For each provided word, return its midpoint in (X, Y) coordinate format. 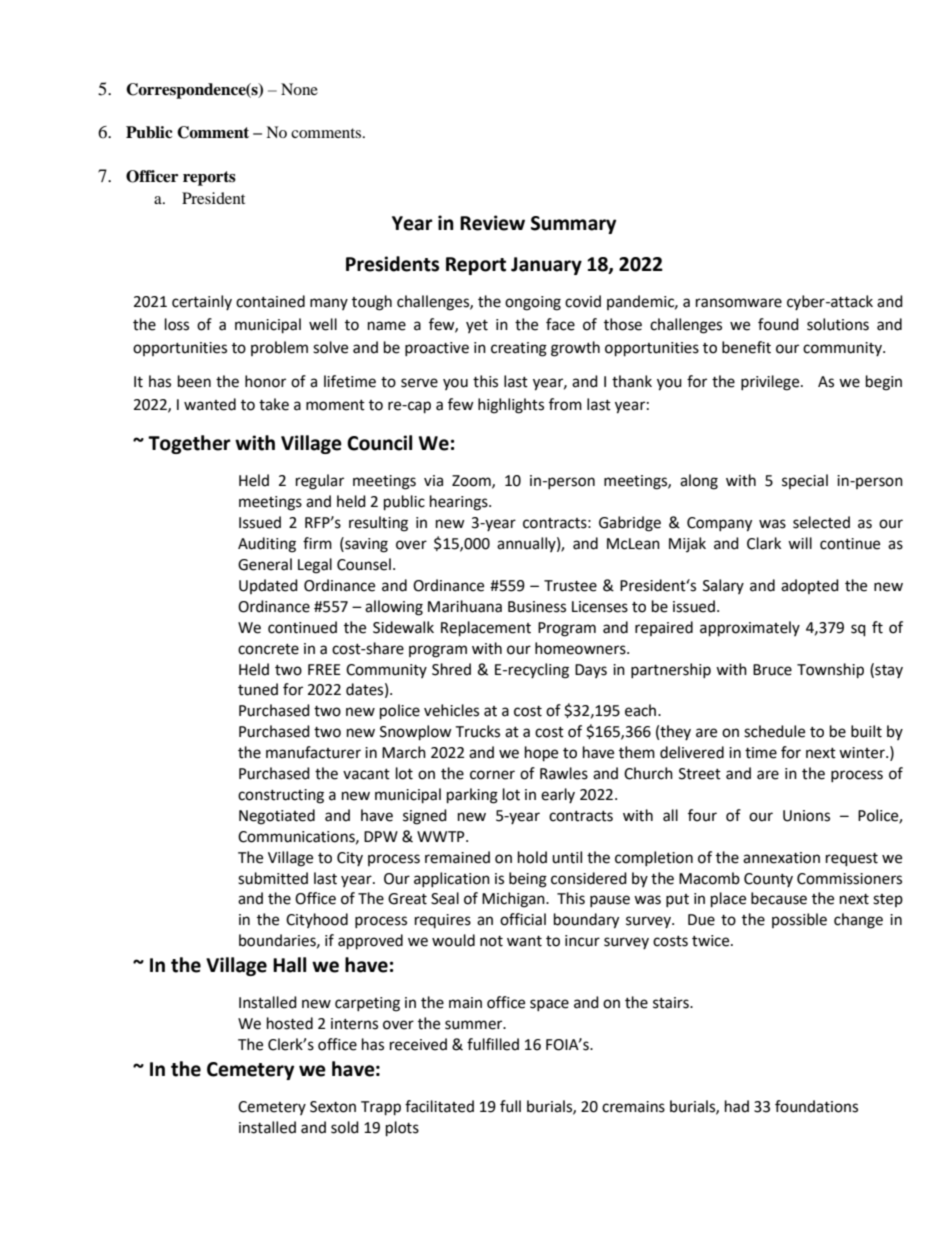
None (299, 89)
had (737, 1106)
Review (492, 223)
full (510, 1106)
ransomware (739, 303)
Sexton (333, 1107)
